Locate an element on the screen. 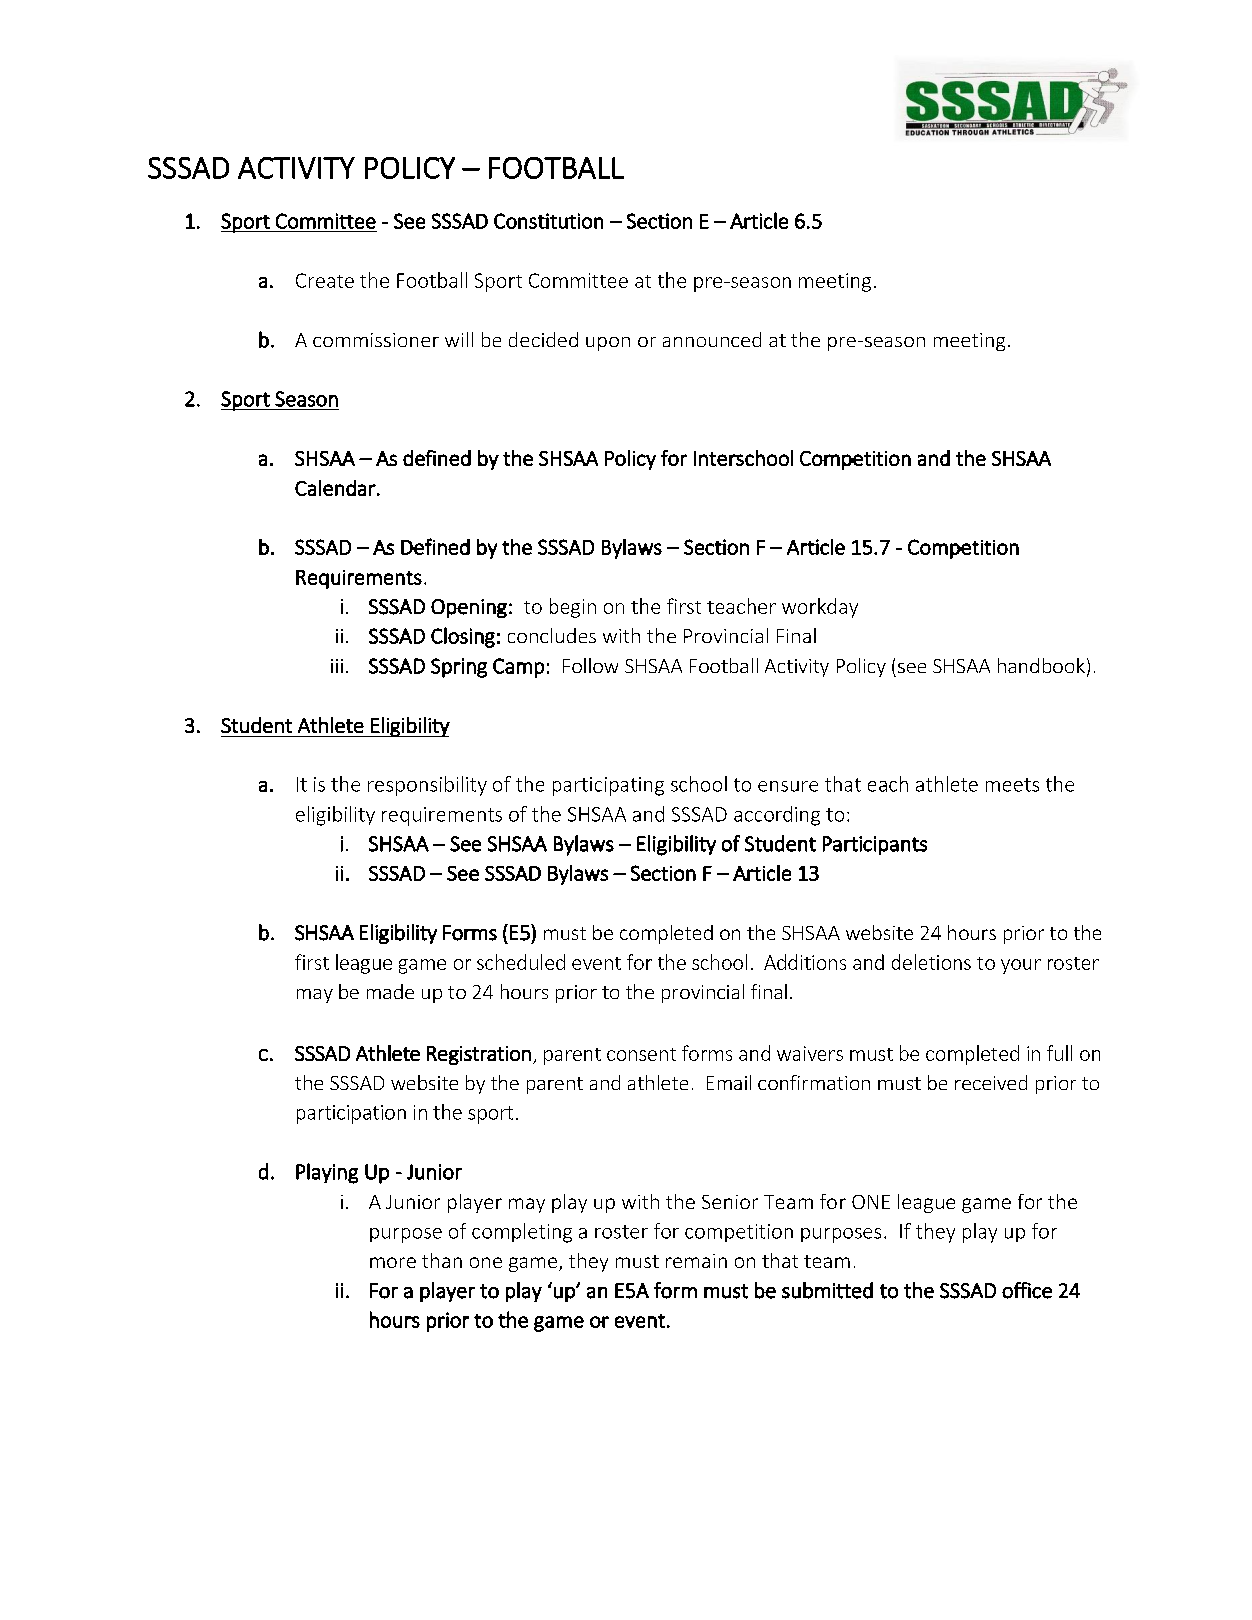 The height and width of the screenshot is (1620, 1252). announced is located at coordinates (712, 339).
